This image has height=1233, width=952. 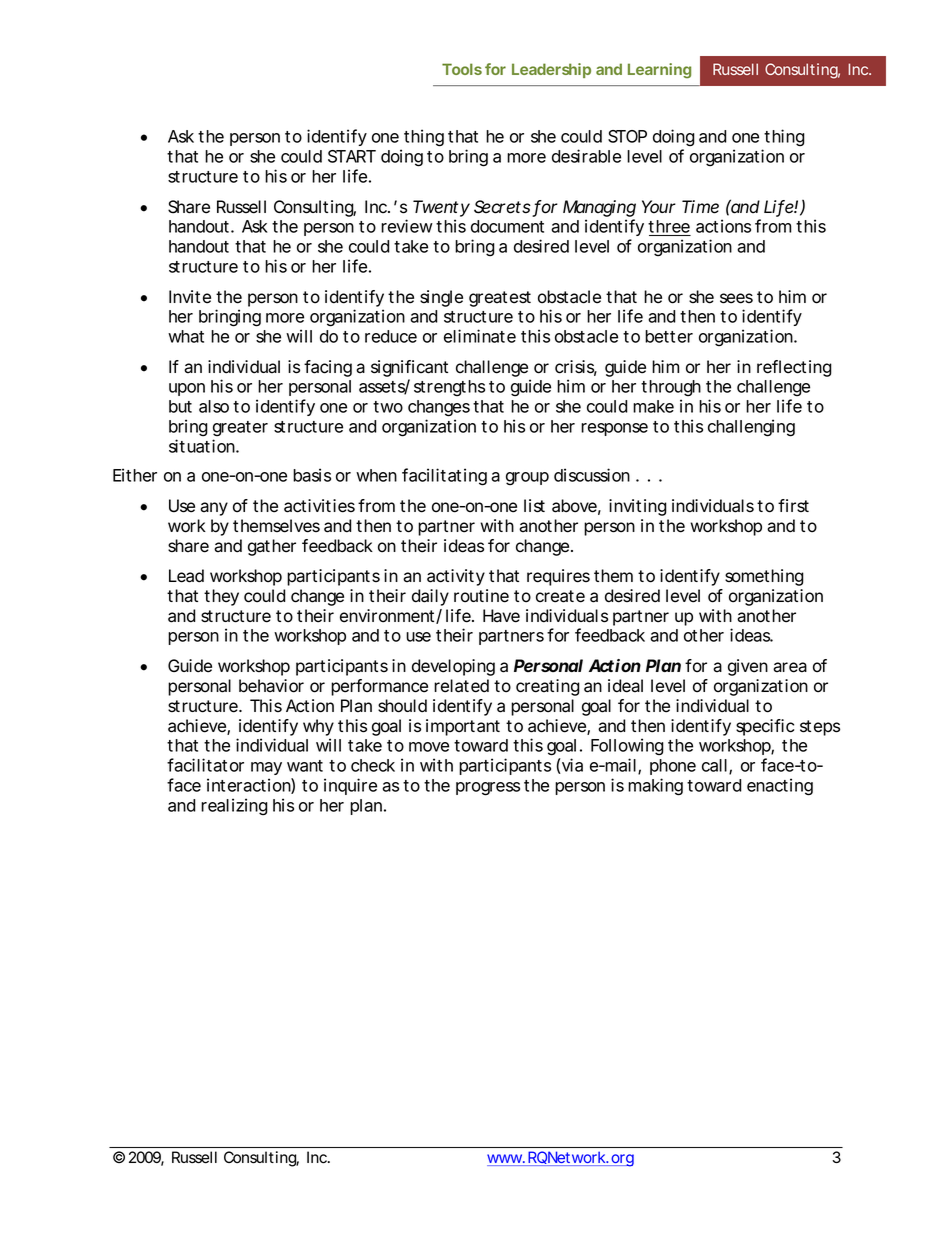 What do you see at coordinates (444, 477) in the image?
I see `facilitating` at bounding box center [444, 477].
